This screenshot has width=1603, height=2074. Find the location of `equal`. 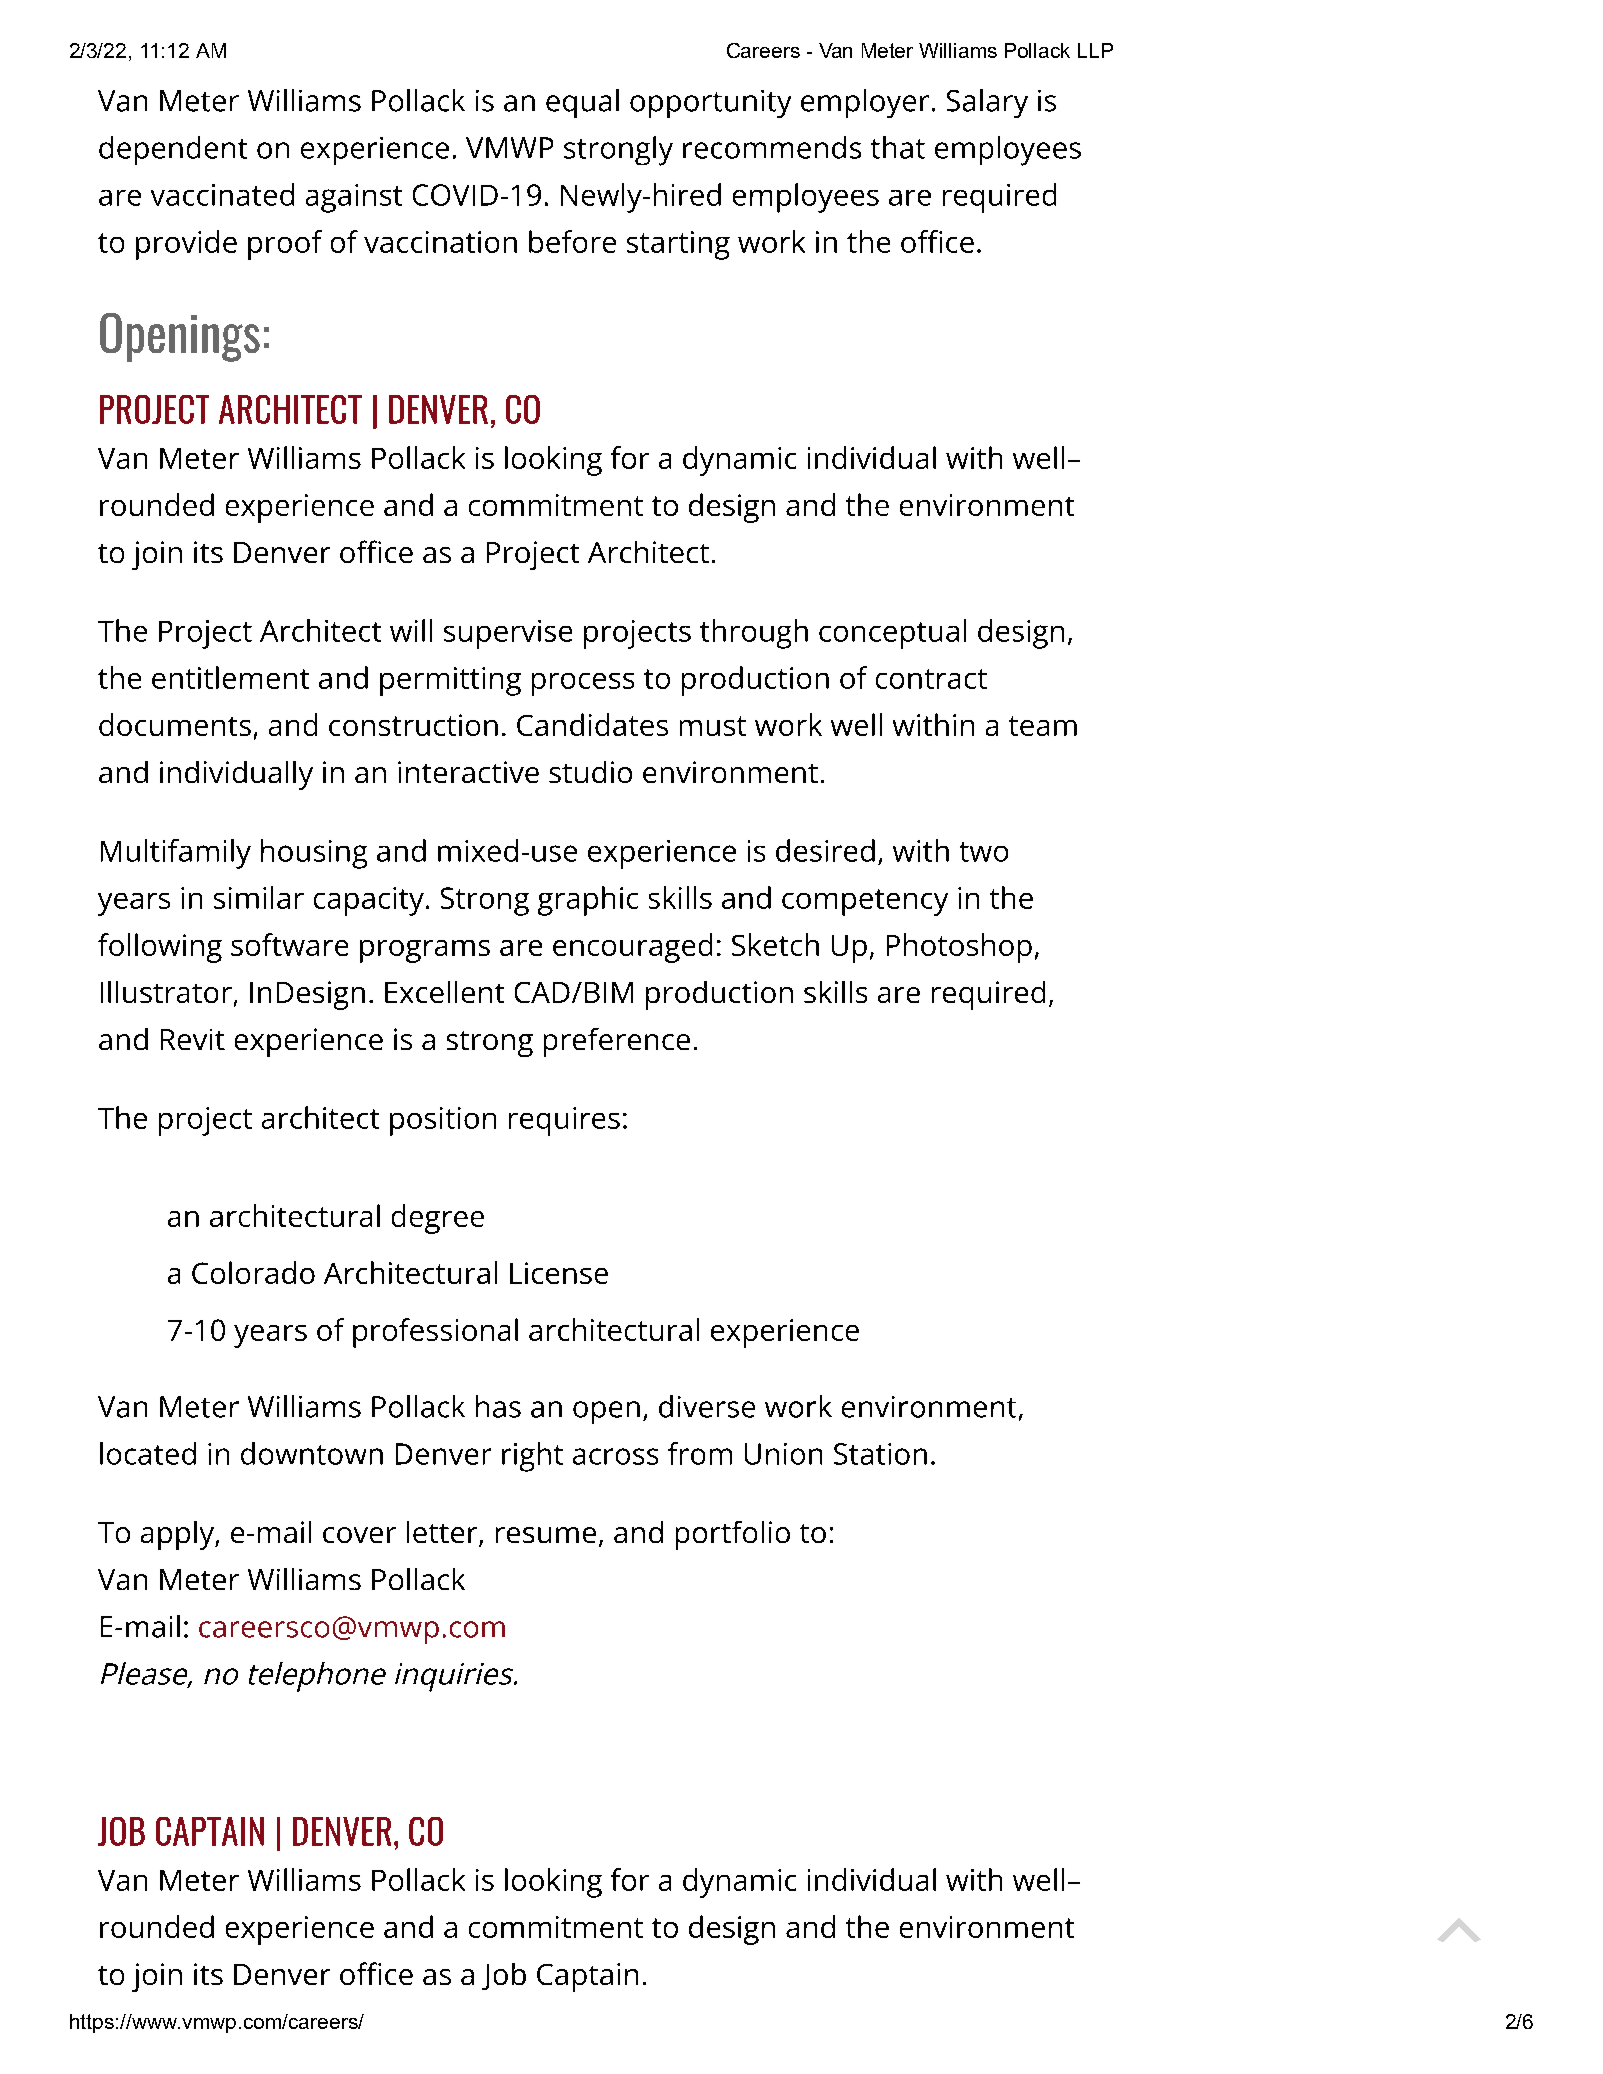

equal is located at coordinates (582, 103).
